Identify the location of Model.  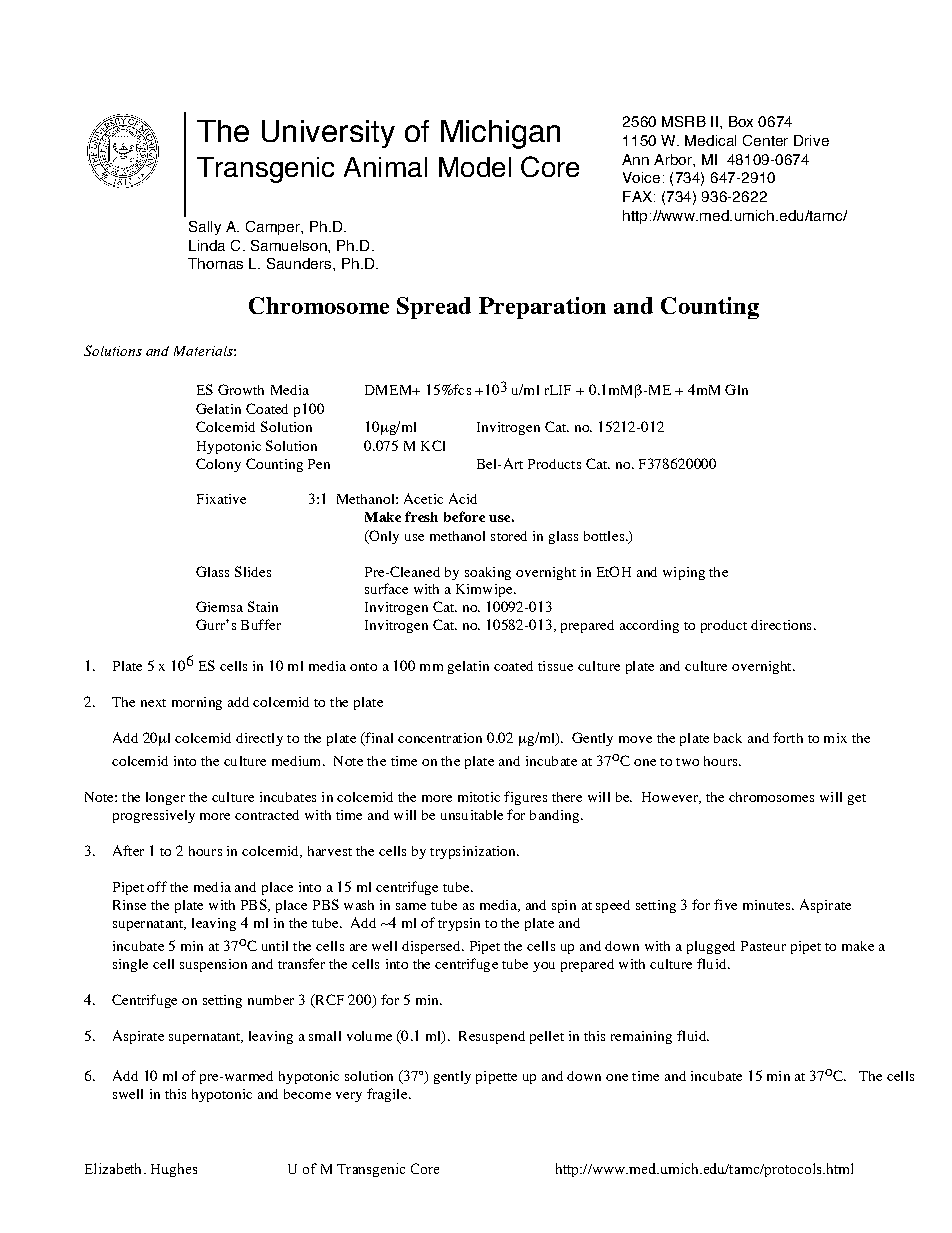
(475, 167).
